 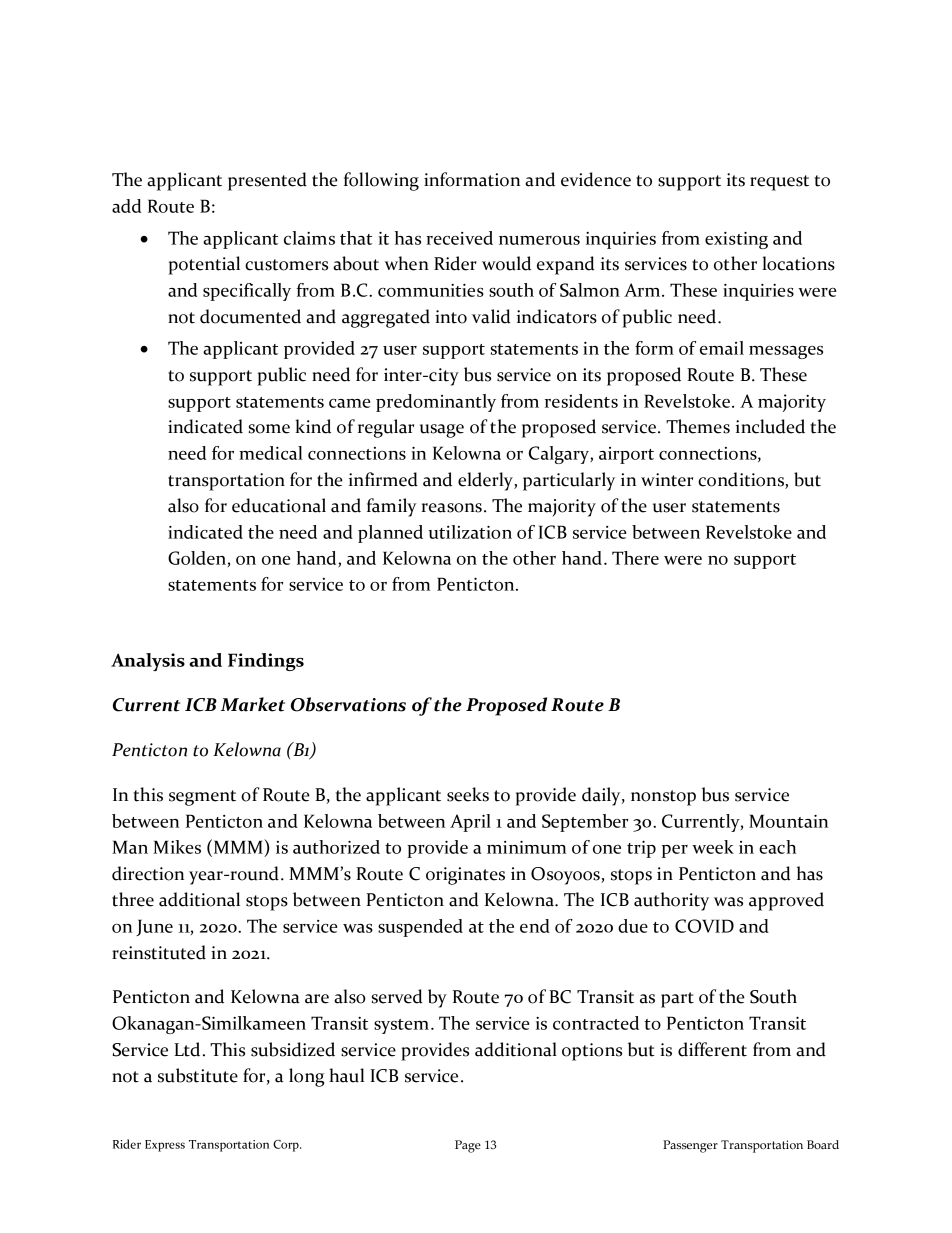 I want to click on Observations, so click(x=348, y=704).
